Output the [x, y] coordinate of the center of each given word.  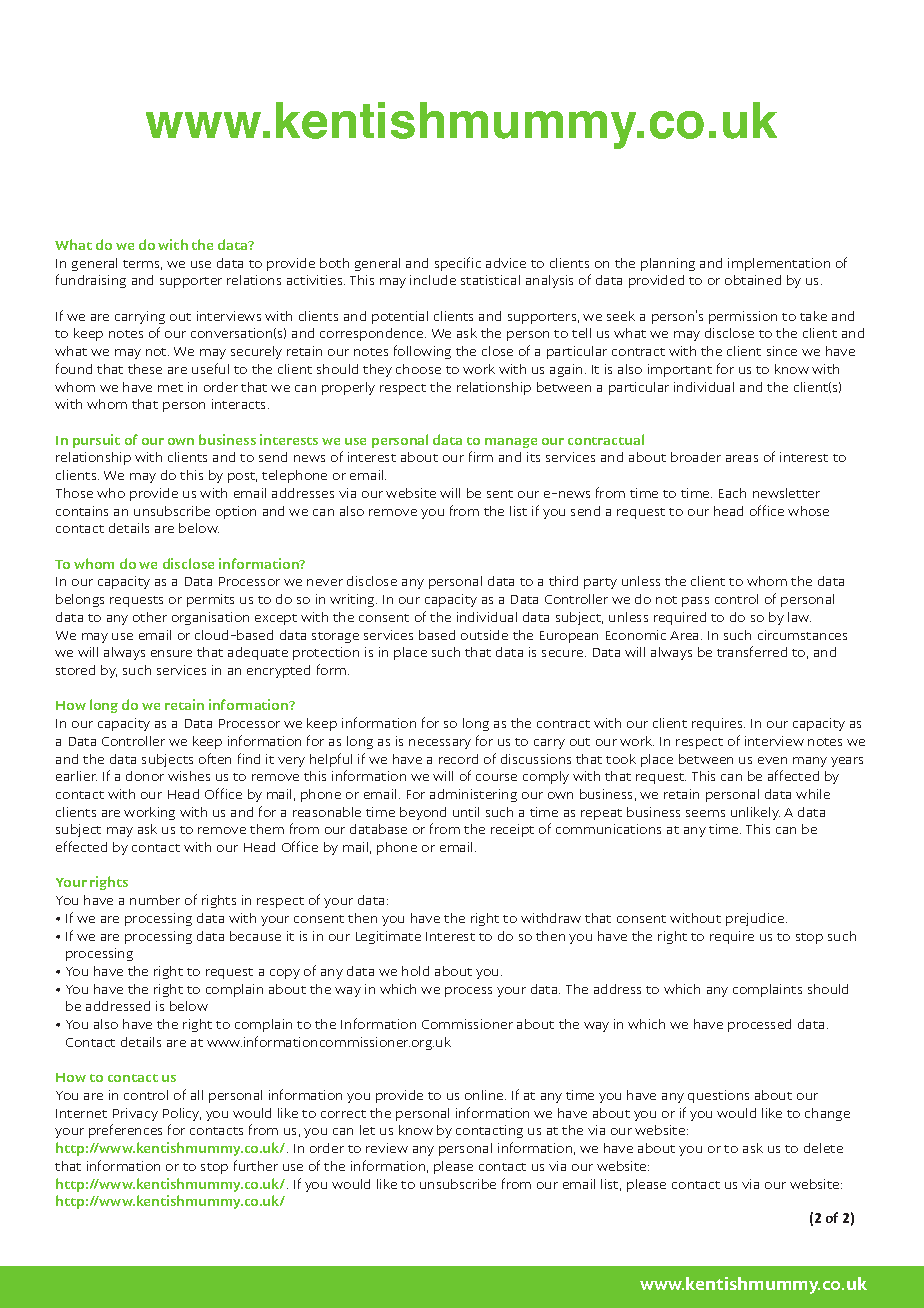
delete [823, 1148]
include [433, 280]
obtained [753, 280]
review [387, 1148]
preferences [125, 1131]
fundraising [91, 281]
